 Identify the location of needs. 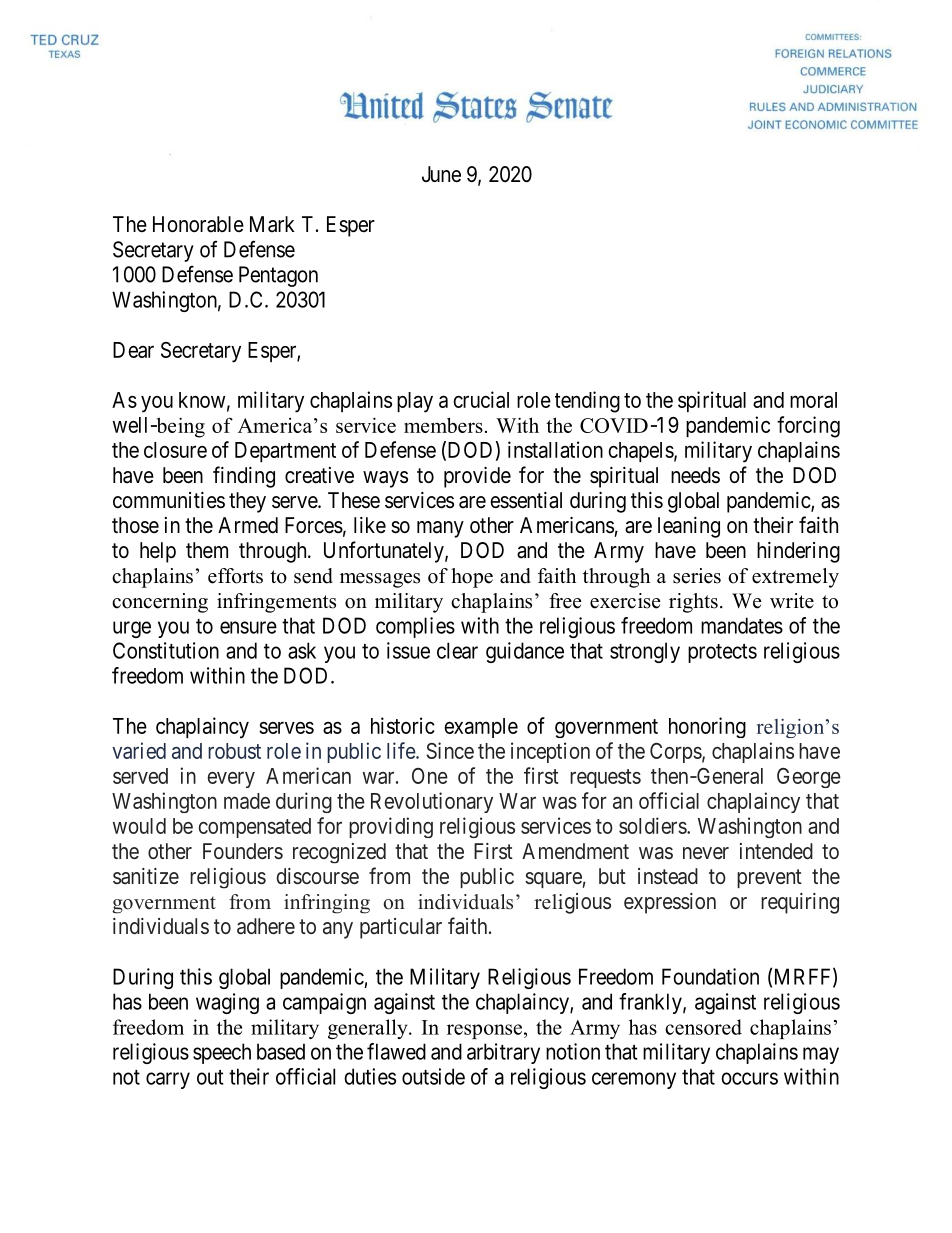
(695, 475).
